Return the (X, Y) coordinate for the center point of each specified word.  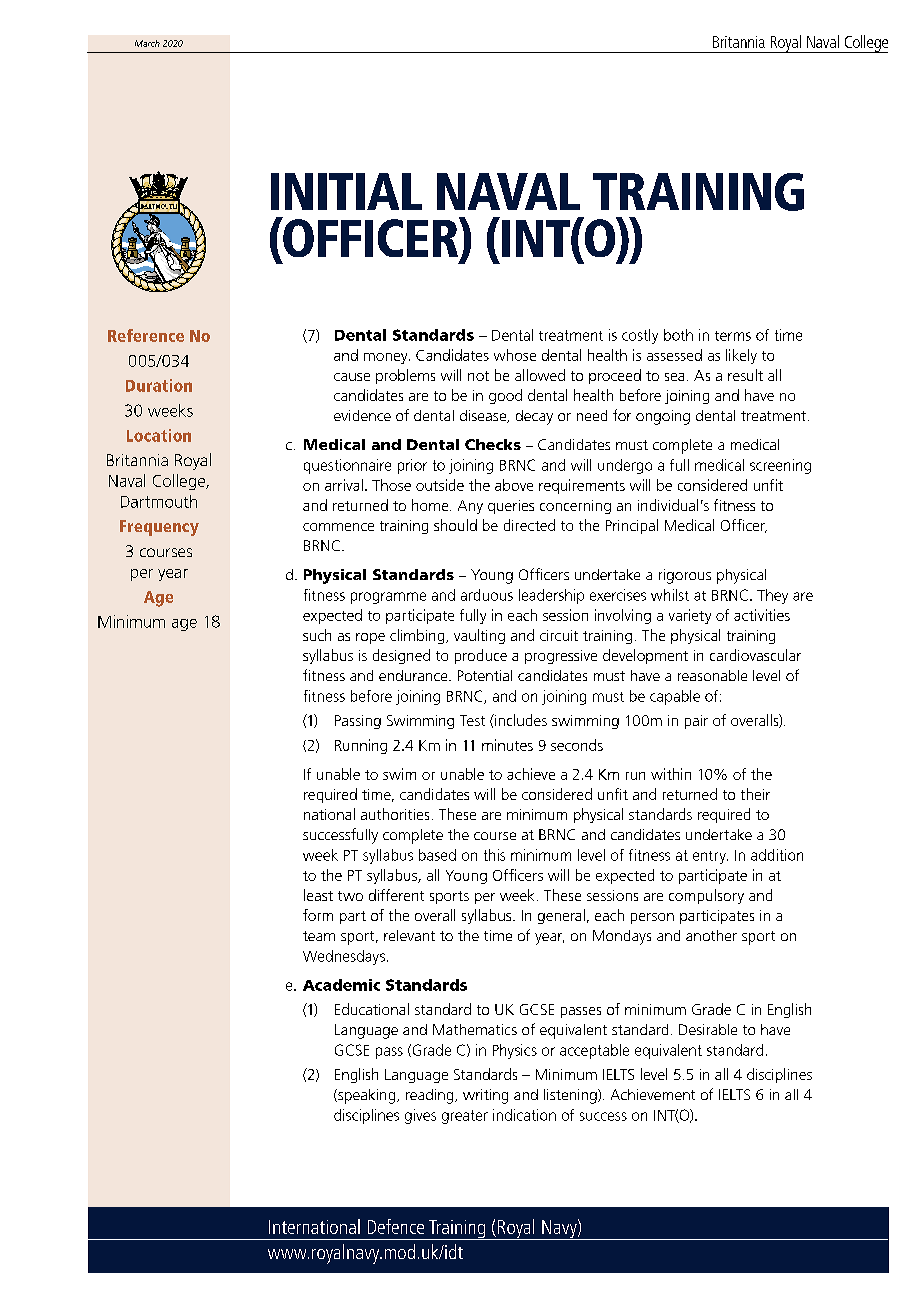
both (678, 335)
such (317, 635)
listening (571, 1096)
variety (690, 616)
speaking (367, 1096)
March (147, 43)
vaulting (479, 636)
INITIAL (346, 191)
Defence (396, 1226)
